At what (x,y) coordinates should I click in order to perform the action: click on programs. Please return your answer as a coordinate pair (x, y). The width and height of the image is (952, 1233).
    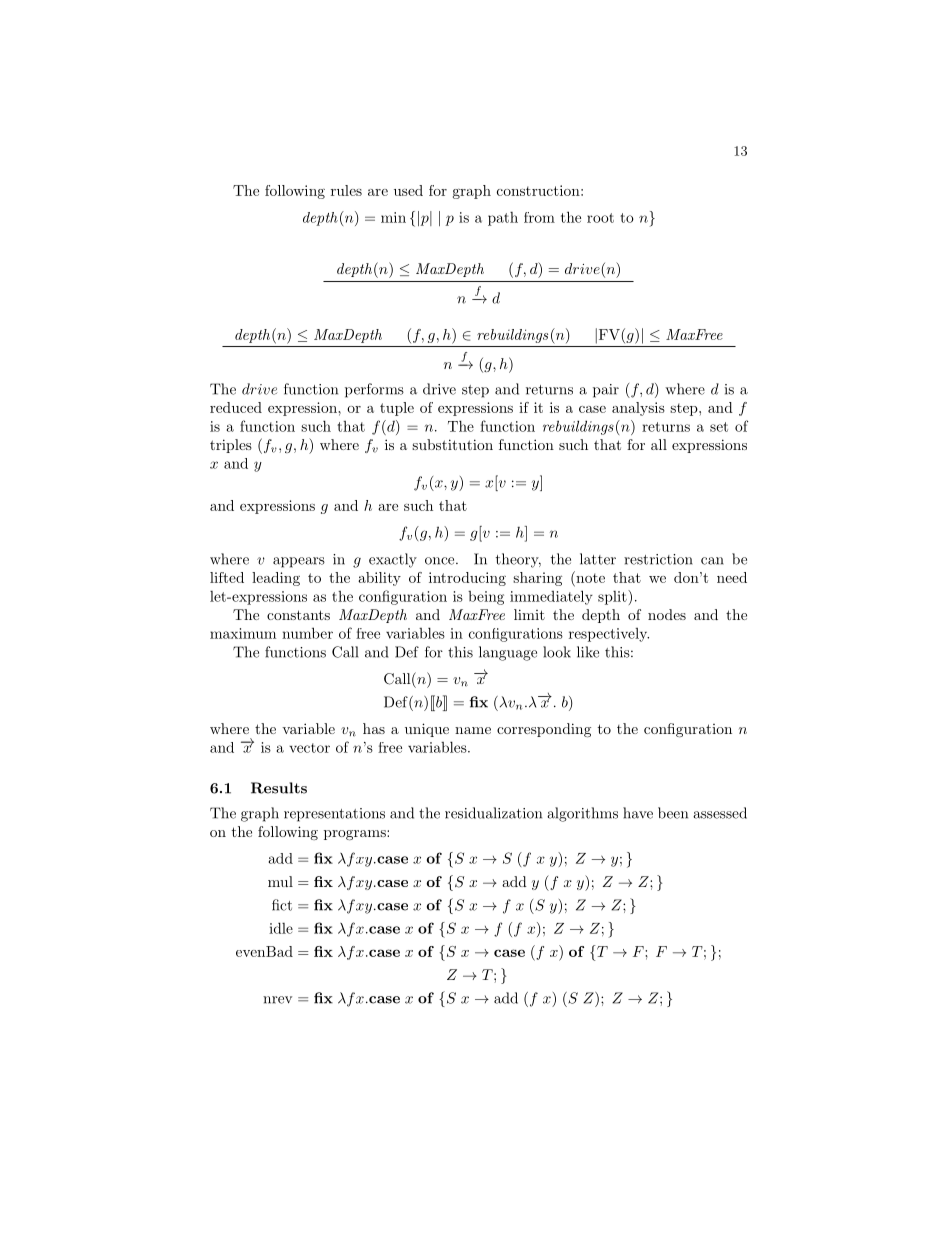
    Looking at the image, I should click on (356, 835).
